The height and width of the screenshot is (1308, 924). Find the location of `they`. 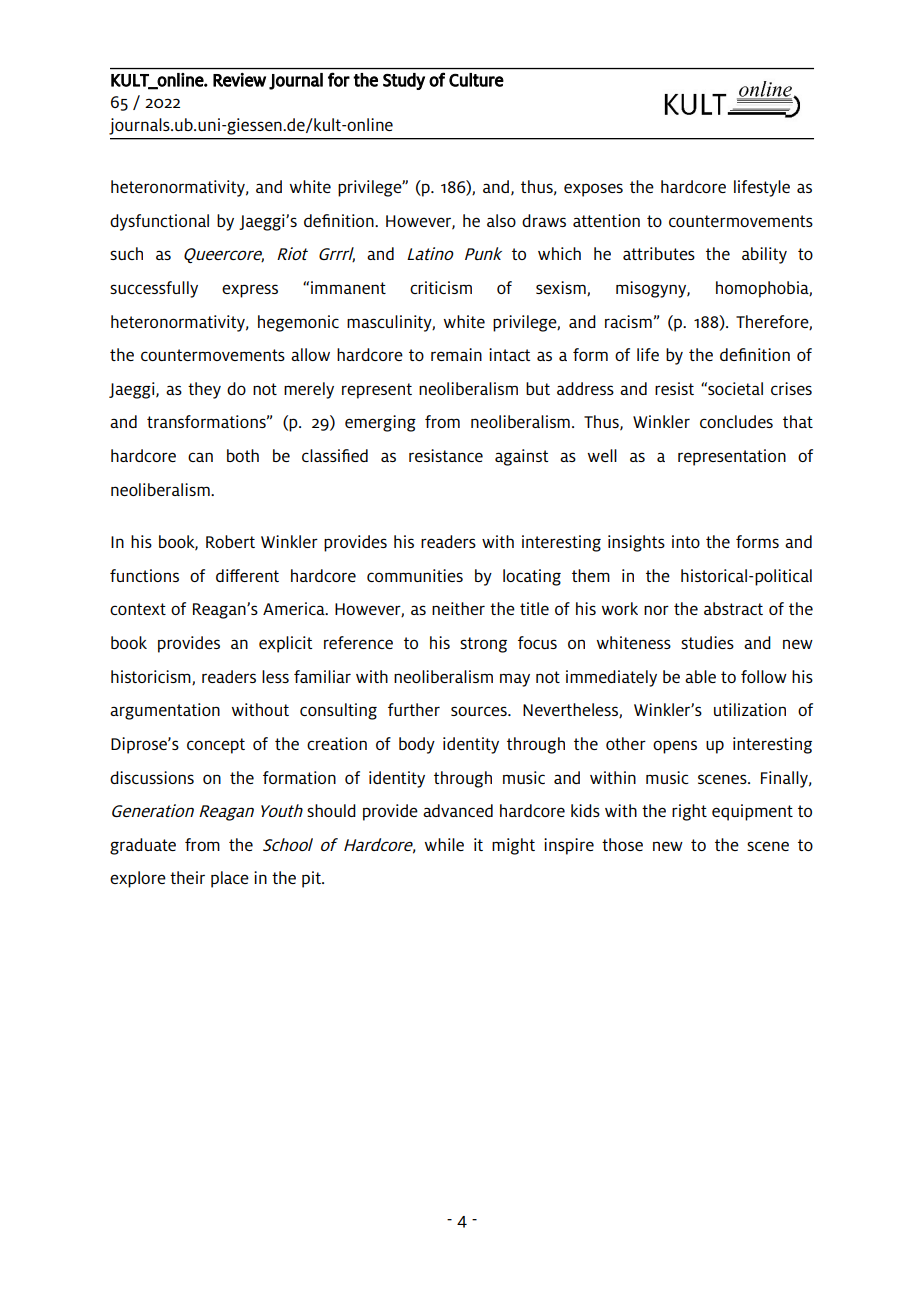

they is located at coordinates (204, 390).
